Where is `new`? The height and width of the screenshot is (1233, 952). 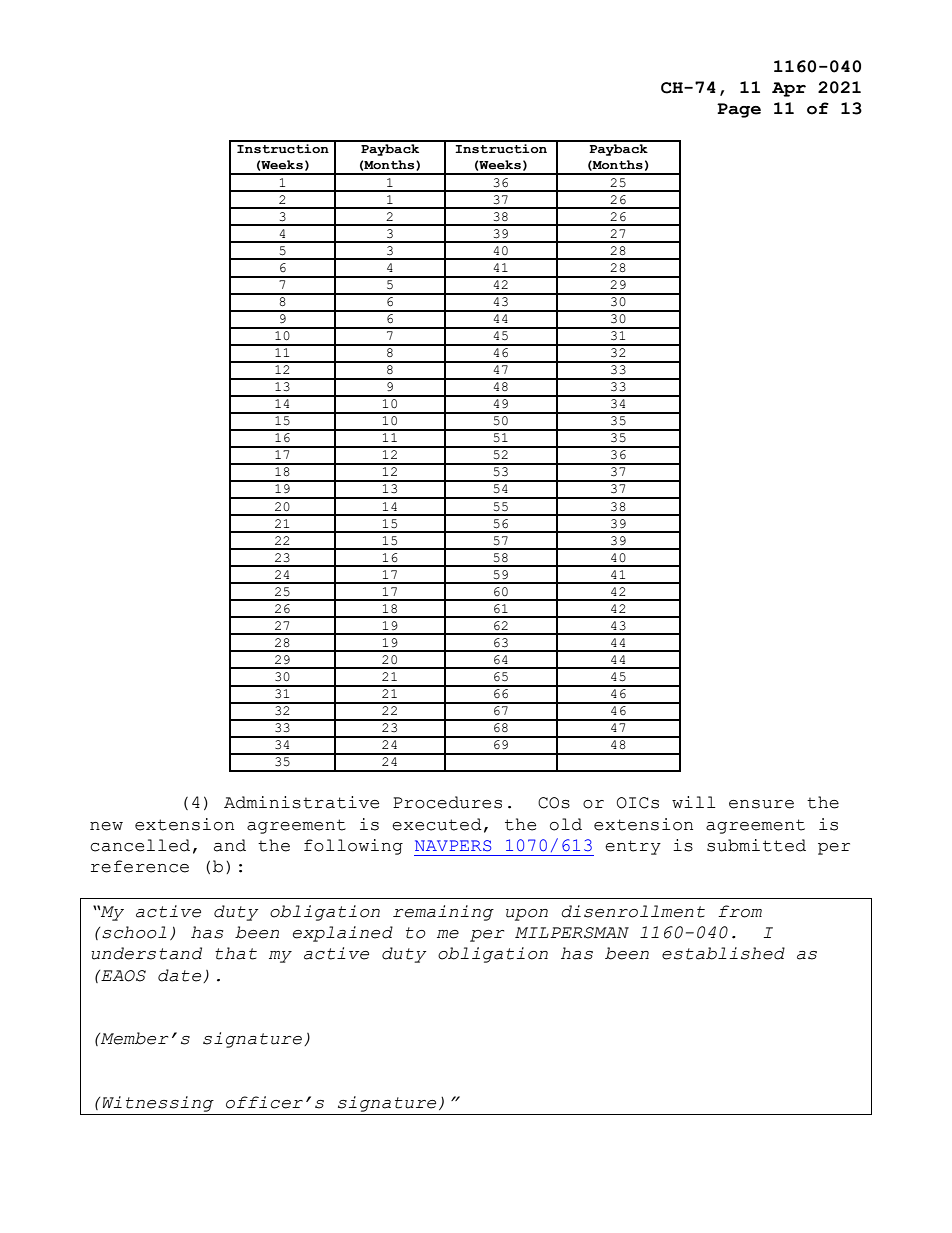 new is located at coordinates (106, 826).
